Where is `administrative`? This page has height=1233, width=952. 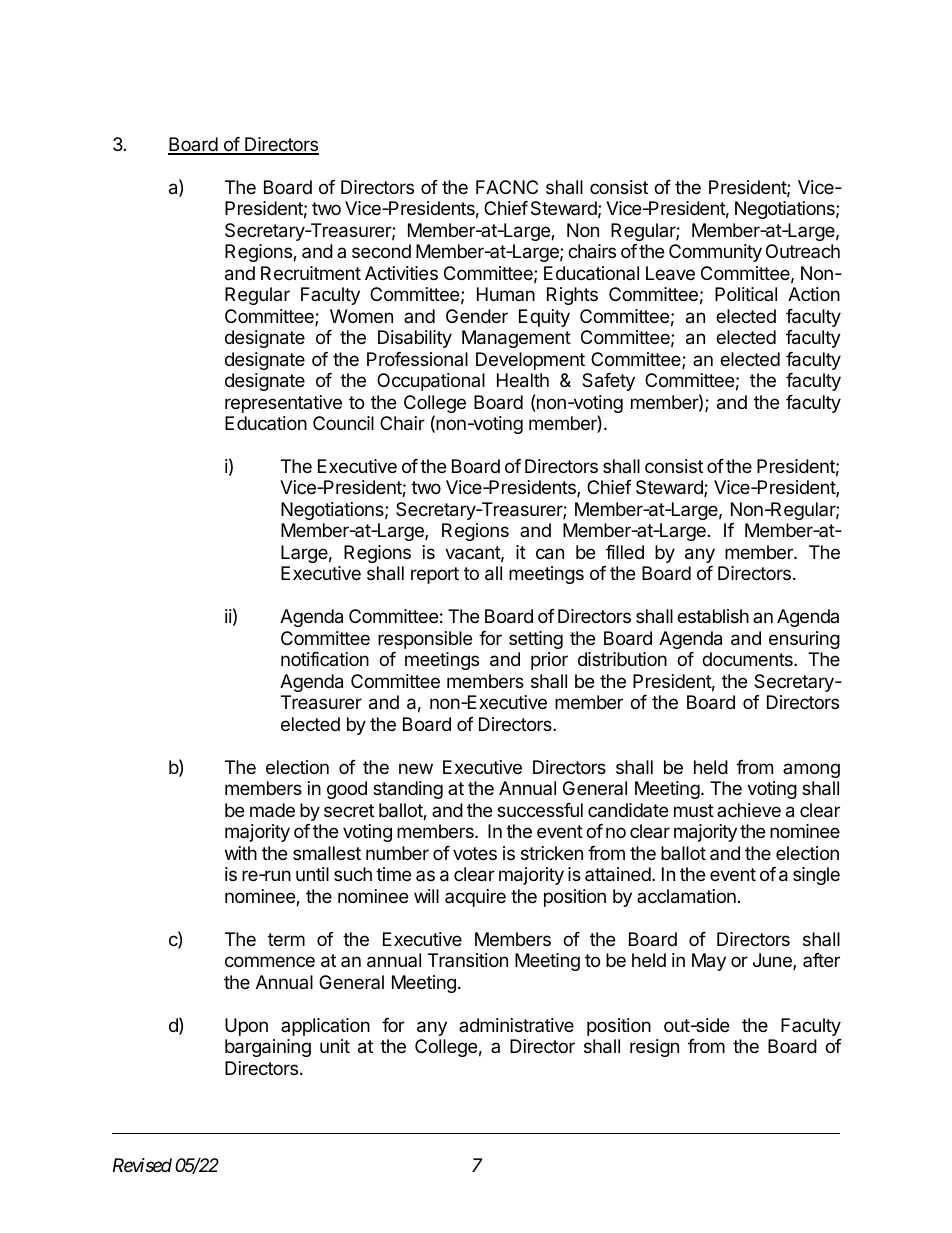
administrative is located at coordinates (516, 1025).
